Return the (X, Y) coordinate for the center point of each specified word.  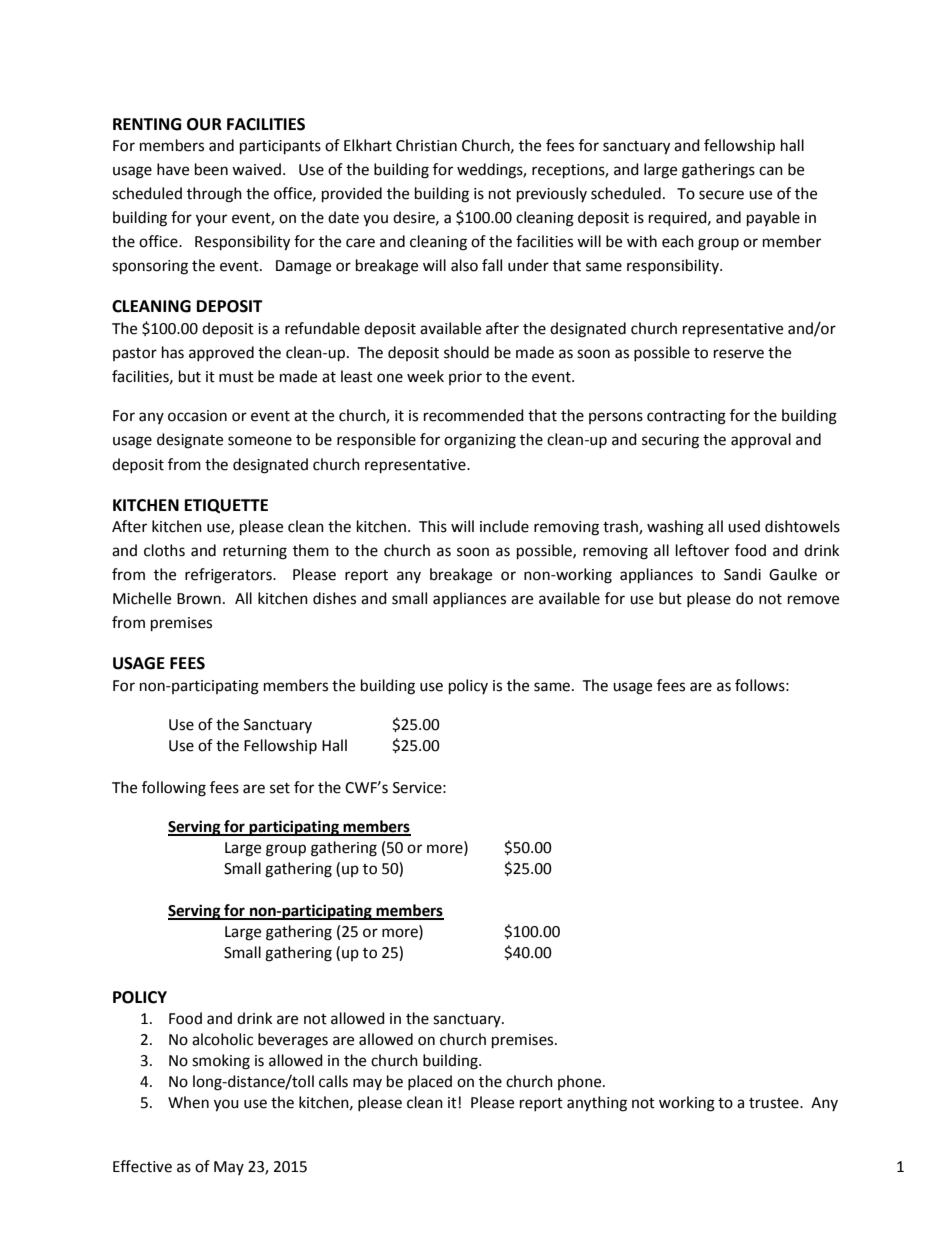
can (771, 171)
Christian (426, 145)
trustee (775, 1103)
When (188, 1102)
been (211, 169)
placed (430, 1082)
